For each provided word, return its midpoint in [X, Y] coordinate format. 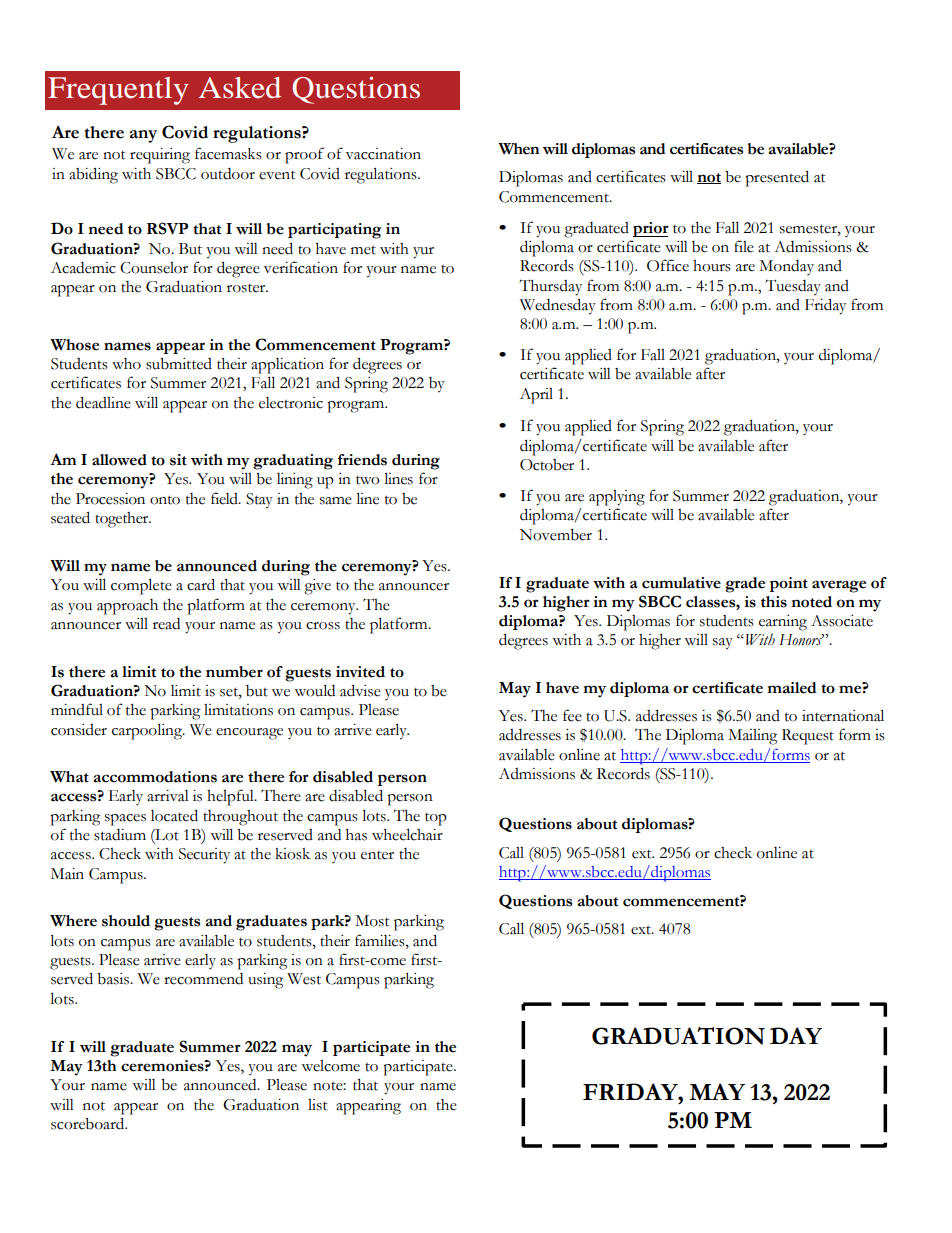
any [143, 136]
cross [323, 626]
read [166, 624]
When [518, 149]
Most [372, 921]
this [774, 602]
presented [777, 178]
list [318, 1105]
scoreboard [89, 1123]
